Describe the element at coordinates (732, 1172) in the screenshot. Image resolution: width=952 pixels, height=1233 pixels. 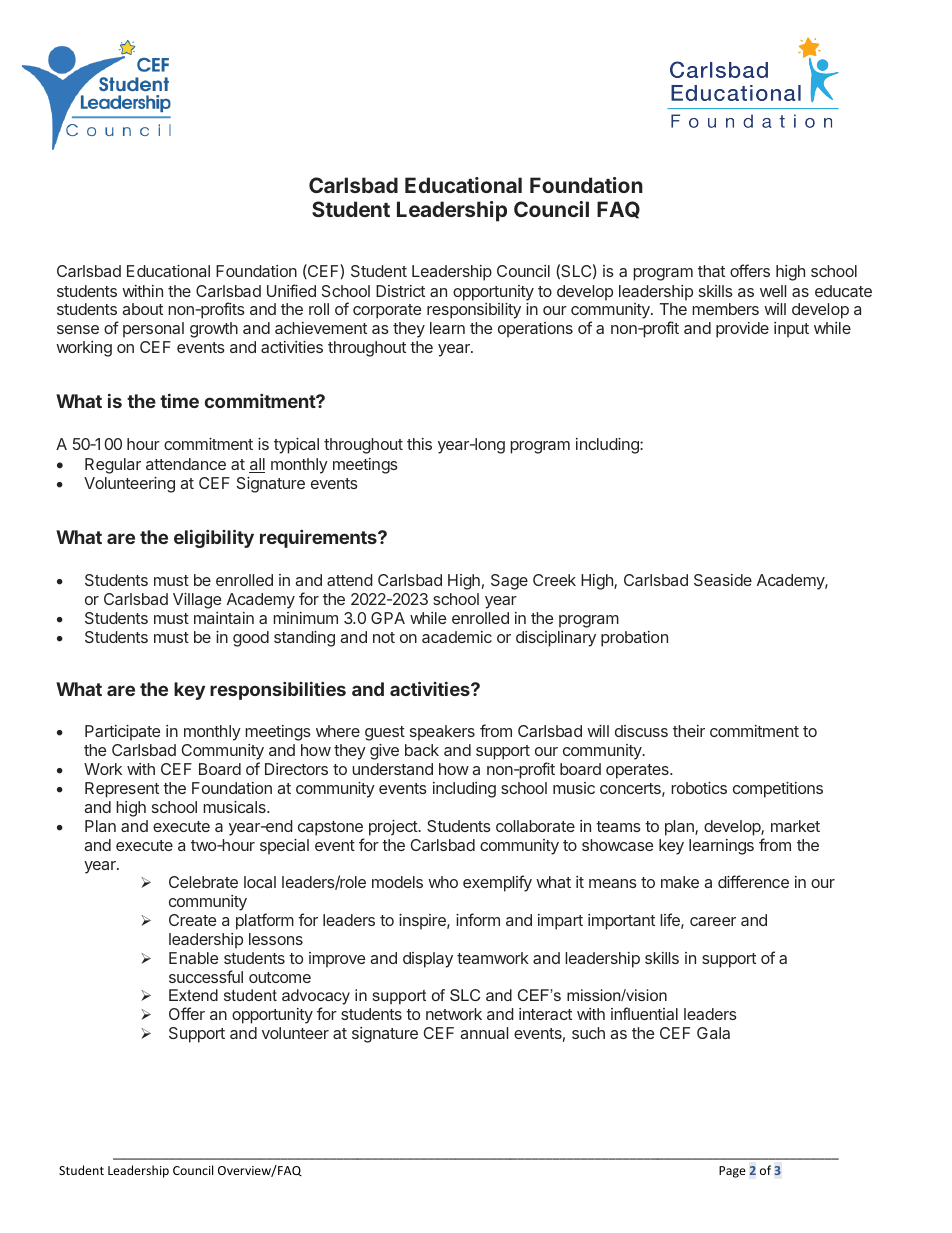
I see `Page` at that location.
